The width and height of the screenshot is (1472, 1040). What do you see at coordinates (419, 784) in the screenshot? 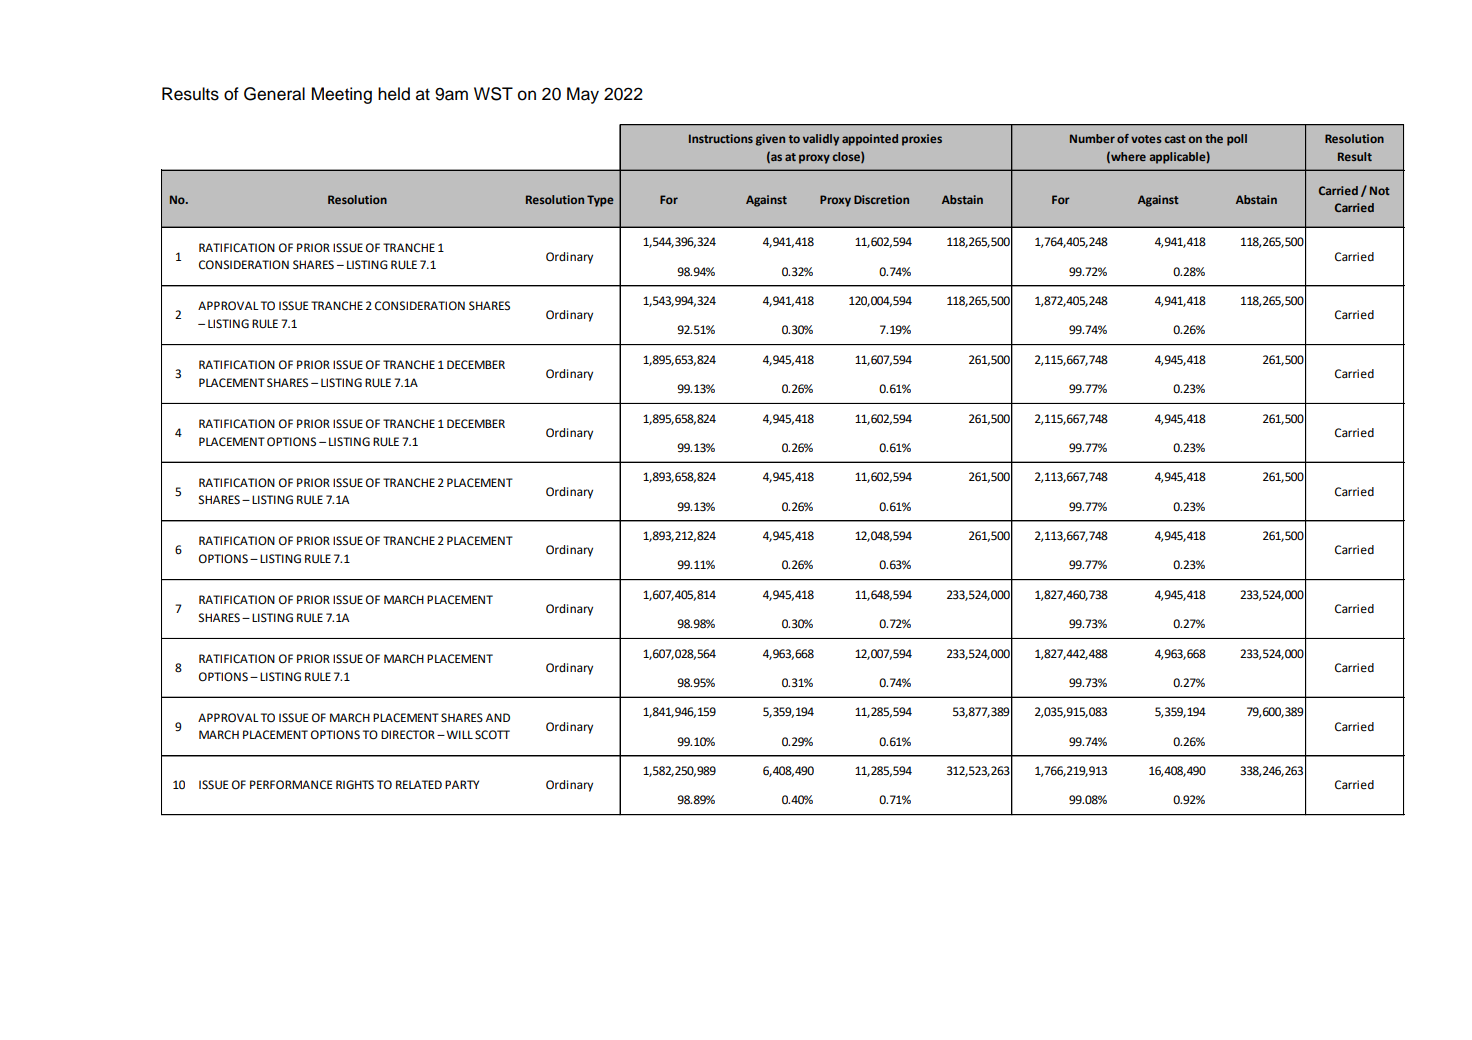
I see `RELATED` at bounding box center [419, 784].
